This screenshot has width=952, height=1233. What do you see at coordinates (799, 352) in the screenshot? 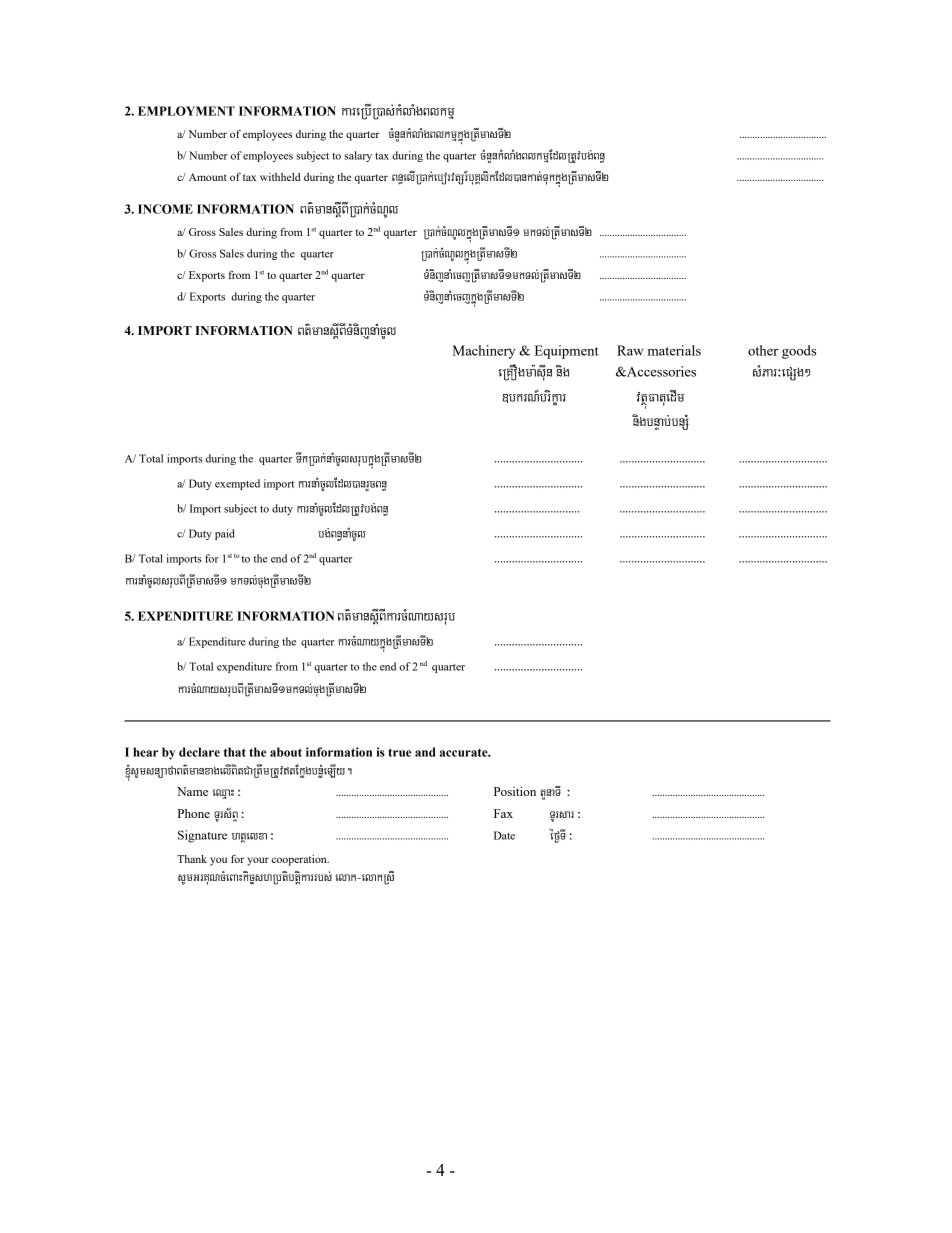
I see `goods` at bounding box center [799, 352].
